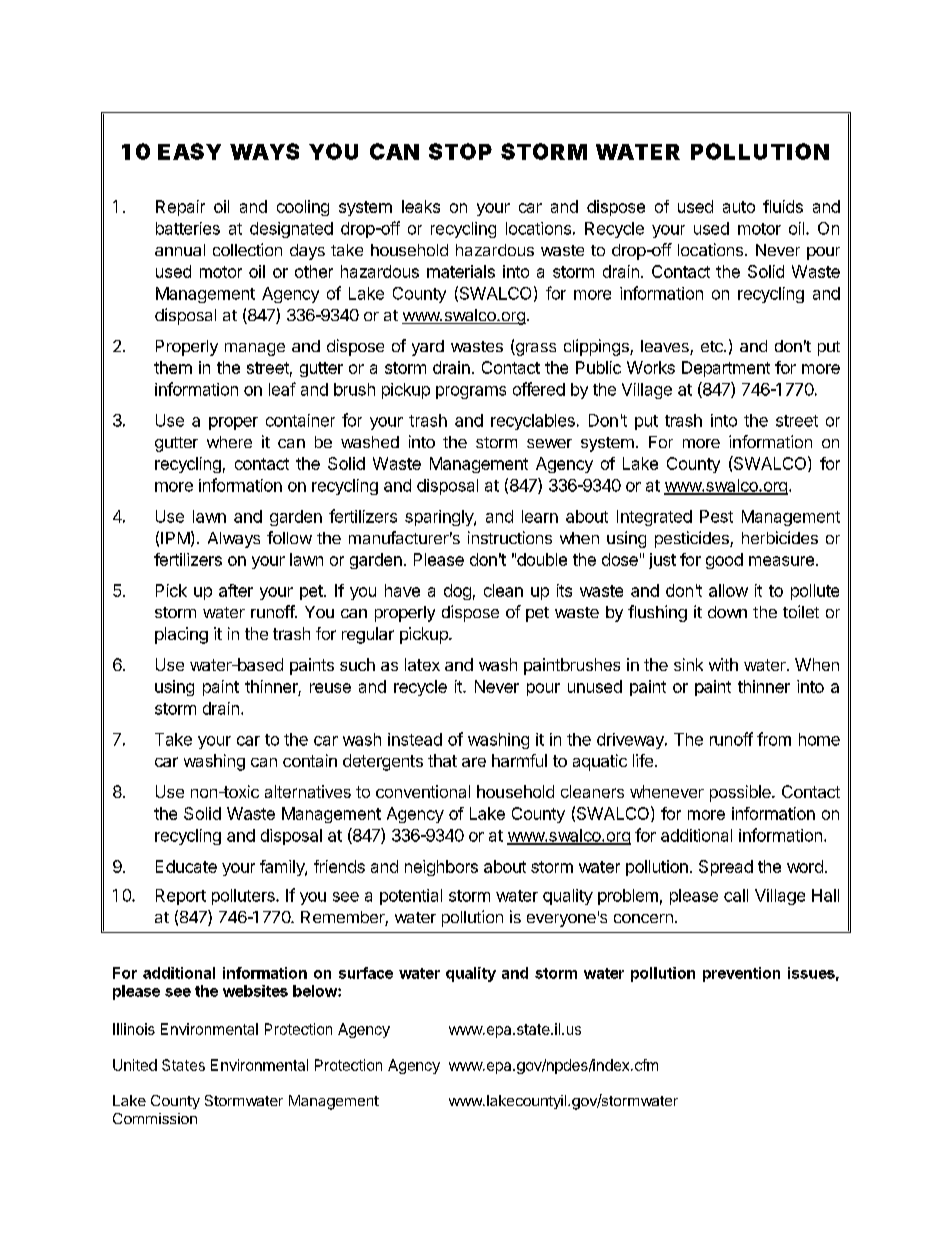 The width and height of the image is (952, 1233). I want to click on reuse, so click(330, 688).
